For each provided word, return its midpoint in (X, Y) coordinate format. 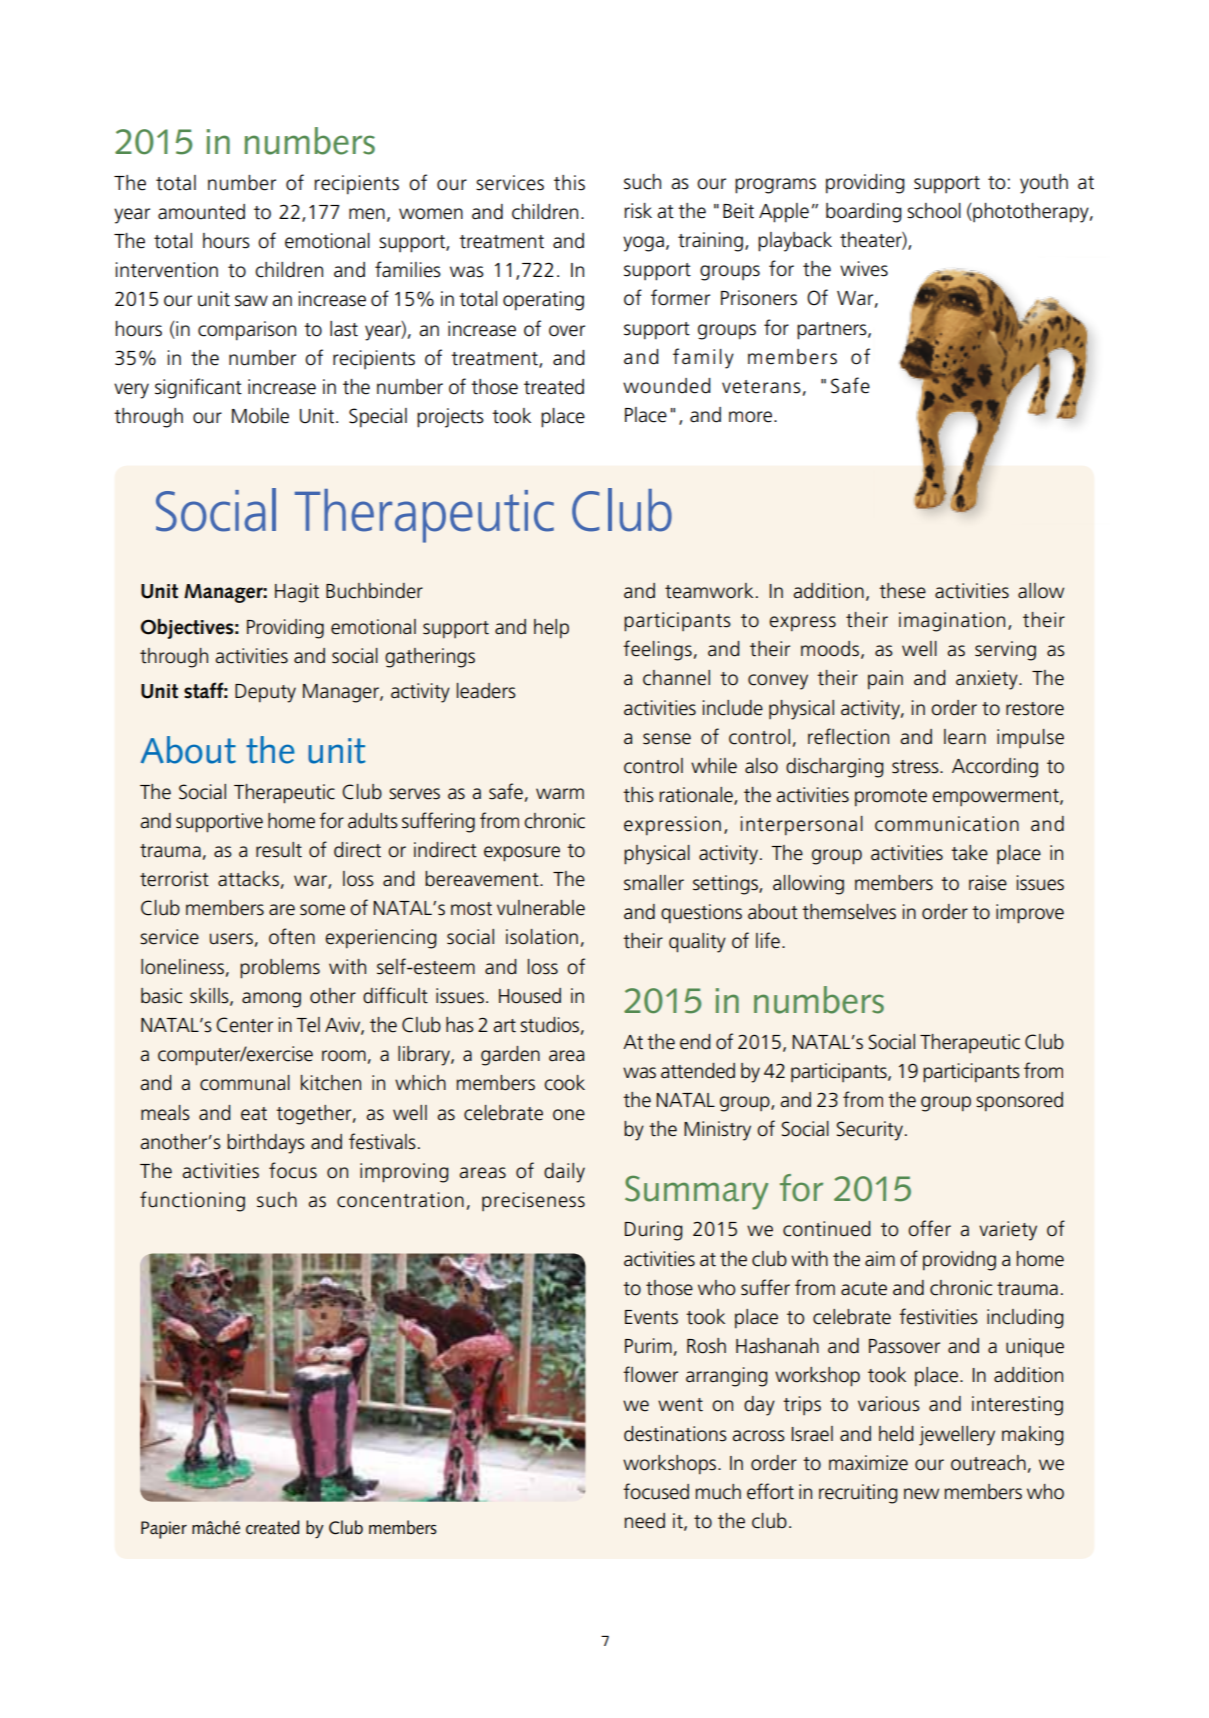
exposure (522, 854)
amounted (201, 212)
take (969, 853)
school (934, 211)
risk (638, 211)
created (272, 1527)
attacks (248, 879)
